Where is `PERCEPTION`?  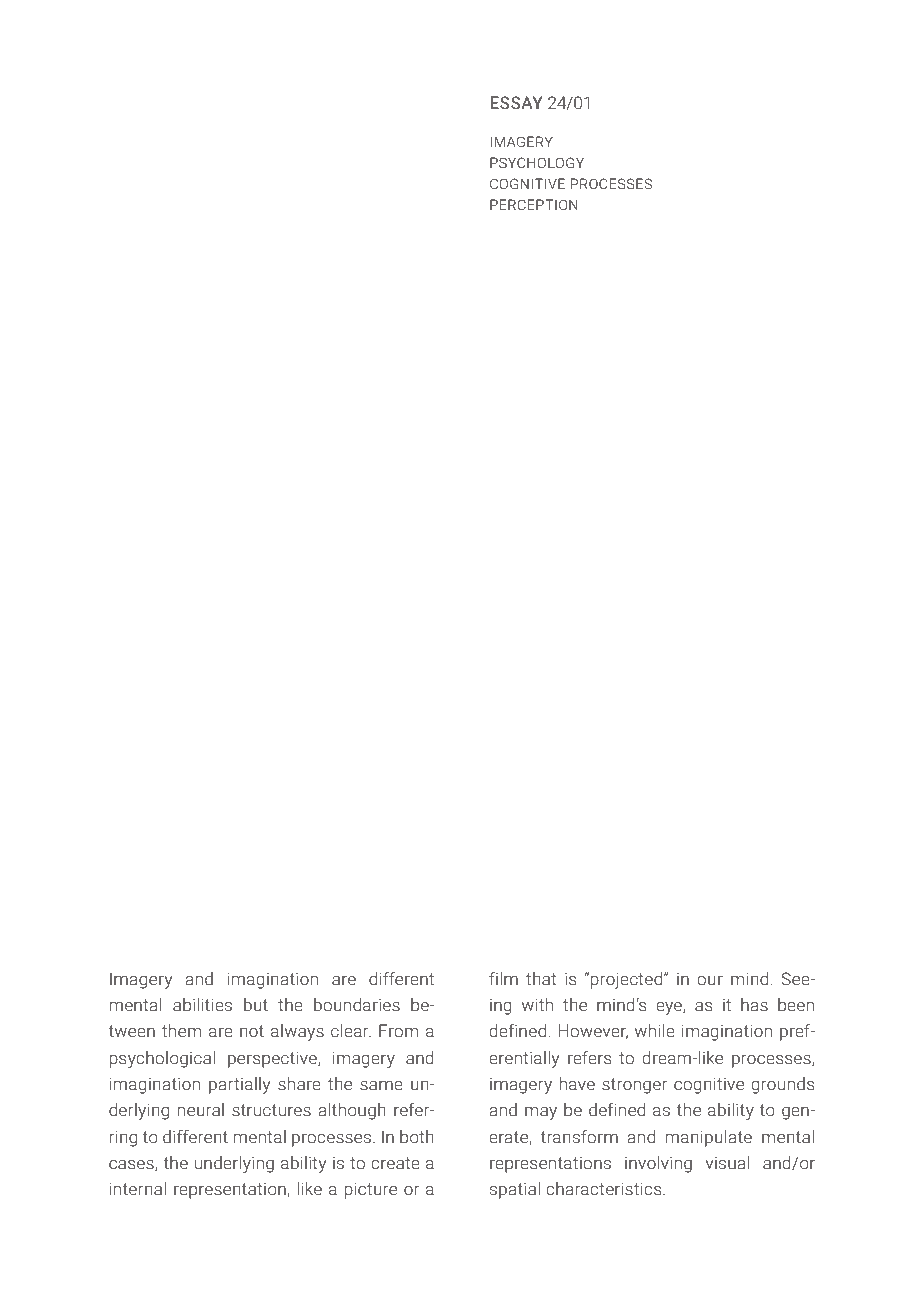 PERCEPTION is located at coordinates (534, 204).
